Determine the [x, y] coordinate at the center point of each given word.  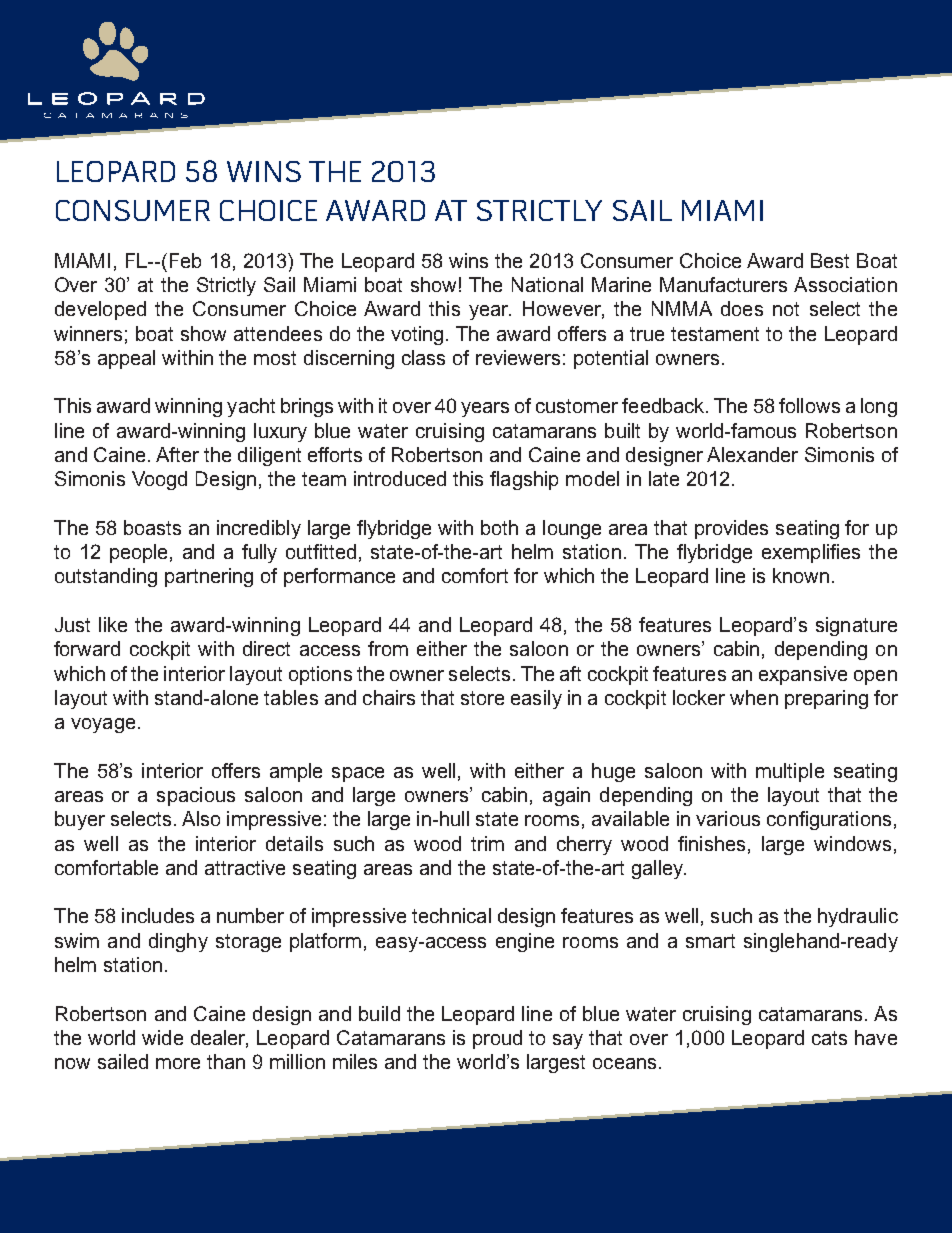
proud [497, 1039]
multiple [790, 772]
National [547, 284]
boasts [152, 527]
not [786, 309]
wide [162, 1037]
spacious [196, 796]
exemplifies [811, 553]
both [499, 527]
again [566, 796]
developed [100, 310]
